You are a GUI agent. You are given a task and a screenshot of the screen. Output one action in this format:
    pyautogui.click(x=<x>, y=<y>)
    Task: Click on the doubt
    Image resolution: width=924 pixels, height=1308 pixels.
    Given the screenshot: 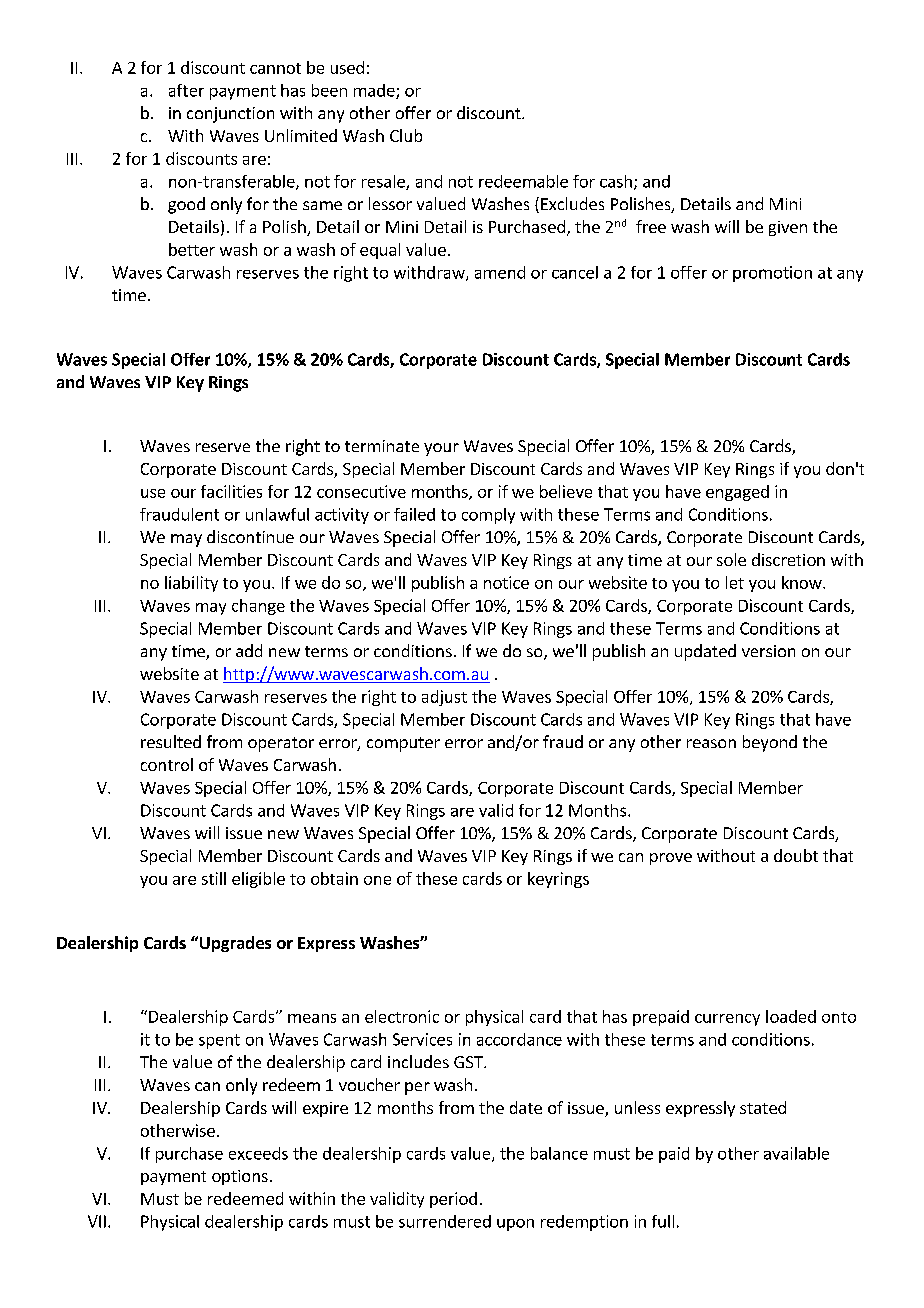 What is the action you would take?
    pyautogui.click(x=796, y=855)
